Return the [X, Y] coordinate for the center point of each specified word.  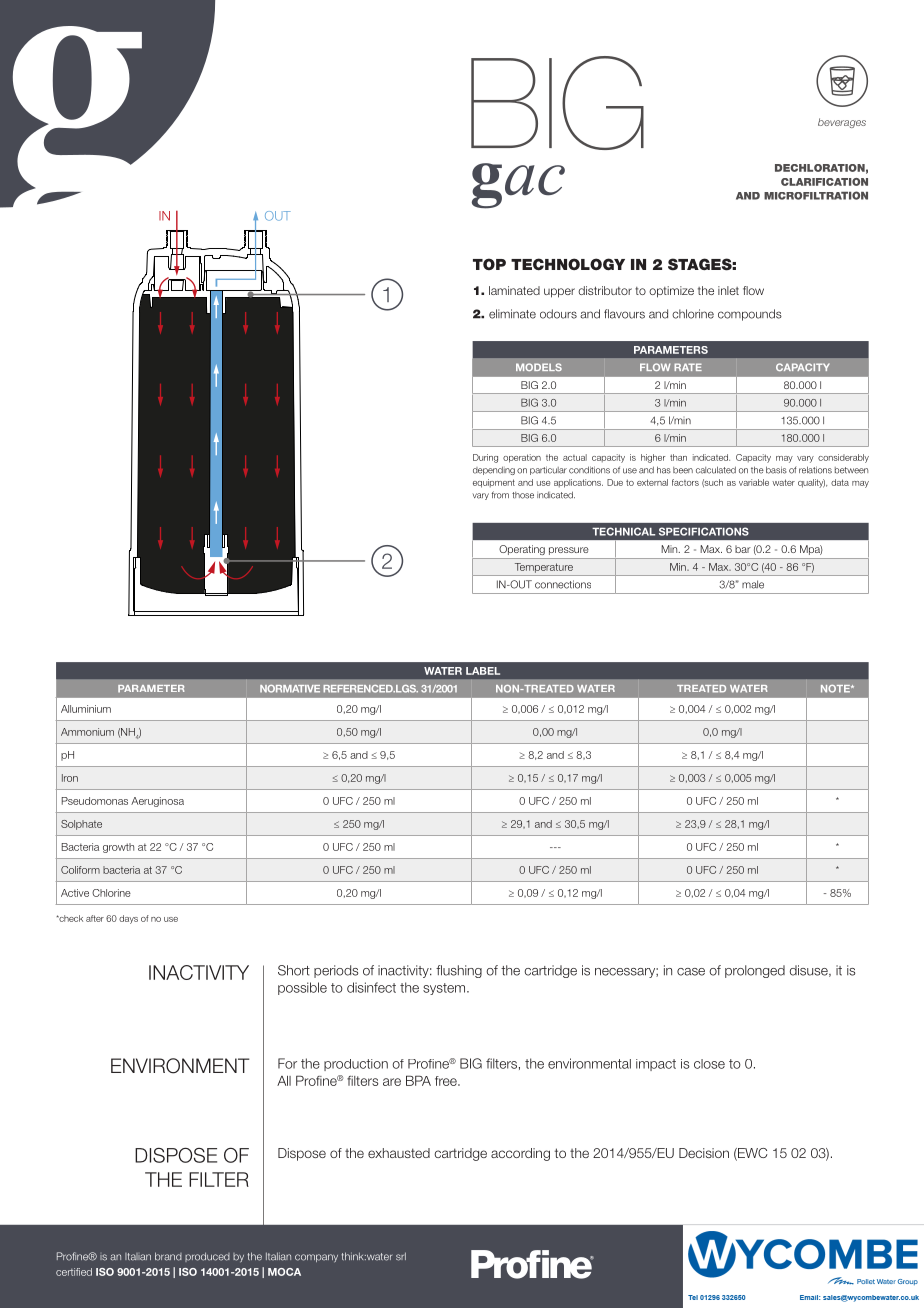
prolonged [755, 971]
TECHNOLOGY [568, 264]
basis [776, 470]
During [485, 458]
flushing [459, 971]
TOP [489, 264]
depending [494, 471]
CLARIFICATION [824, 182]
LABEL [483, 671]
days [128, 919]
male [753, 584]
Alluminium [86, 709]
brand [168, 1256]
